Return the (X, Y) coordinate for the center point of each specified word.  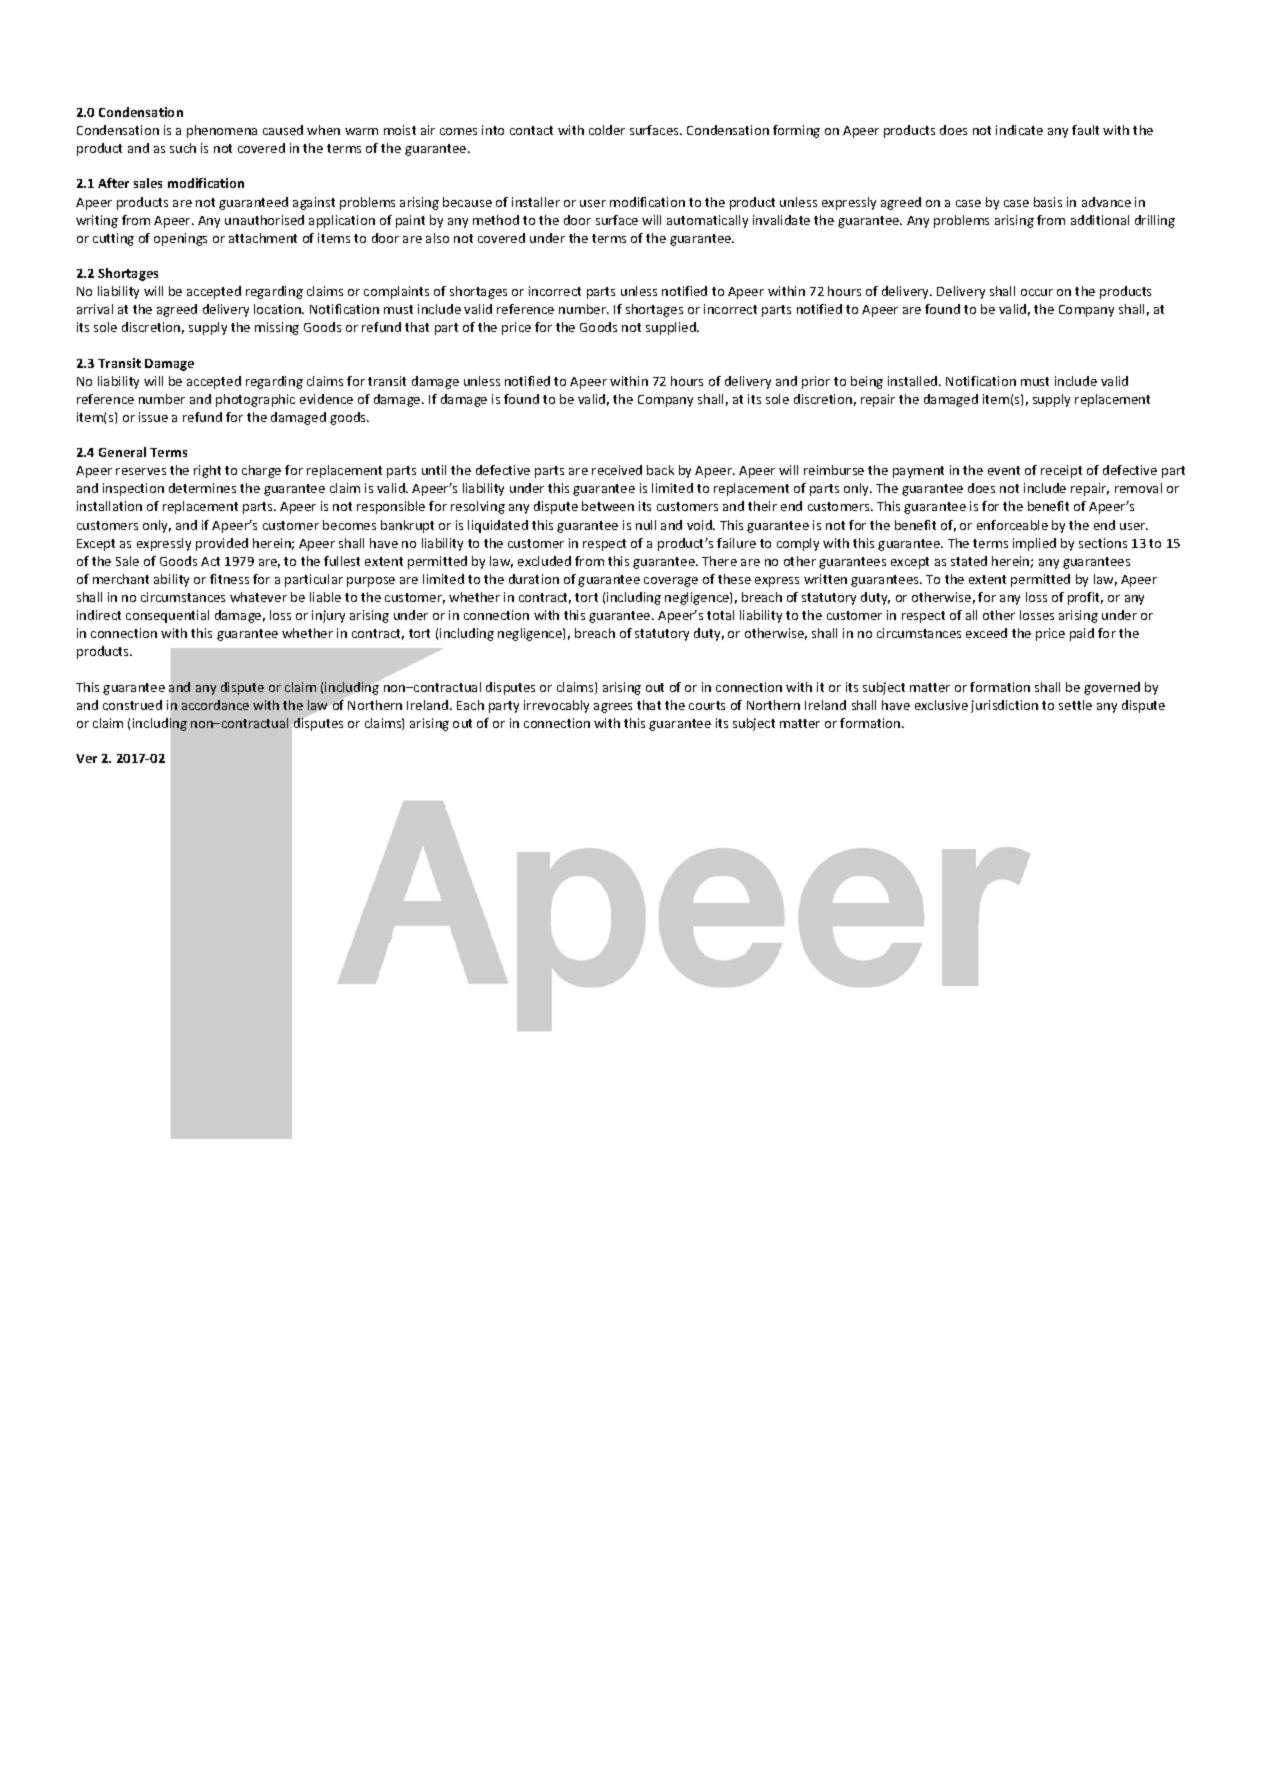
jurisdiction (1004, 706)
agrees (613, 708)
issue (153, 417)
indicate (1019, 130)
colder (607, 130)
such (183, 148)
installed (914, 381)
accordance (215, 705)
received (617, 470)
